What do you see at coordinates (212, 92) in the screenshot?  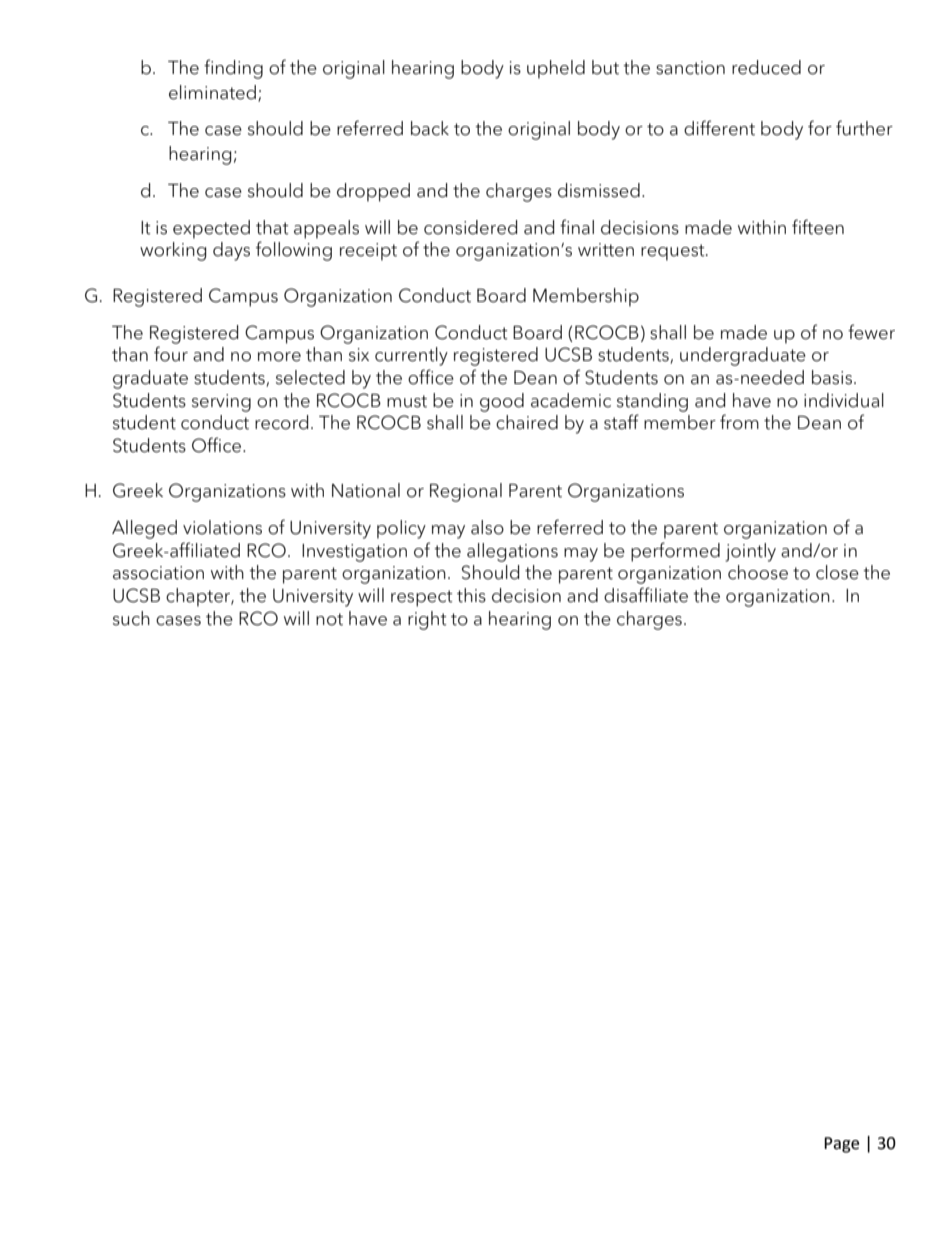 I see `eliminated` at bounding box center [212, 92].
